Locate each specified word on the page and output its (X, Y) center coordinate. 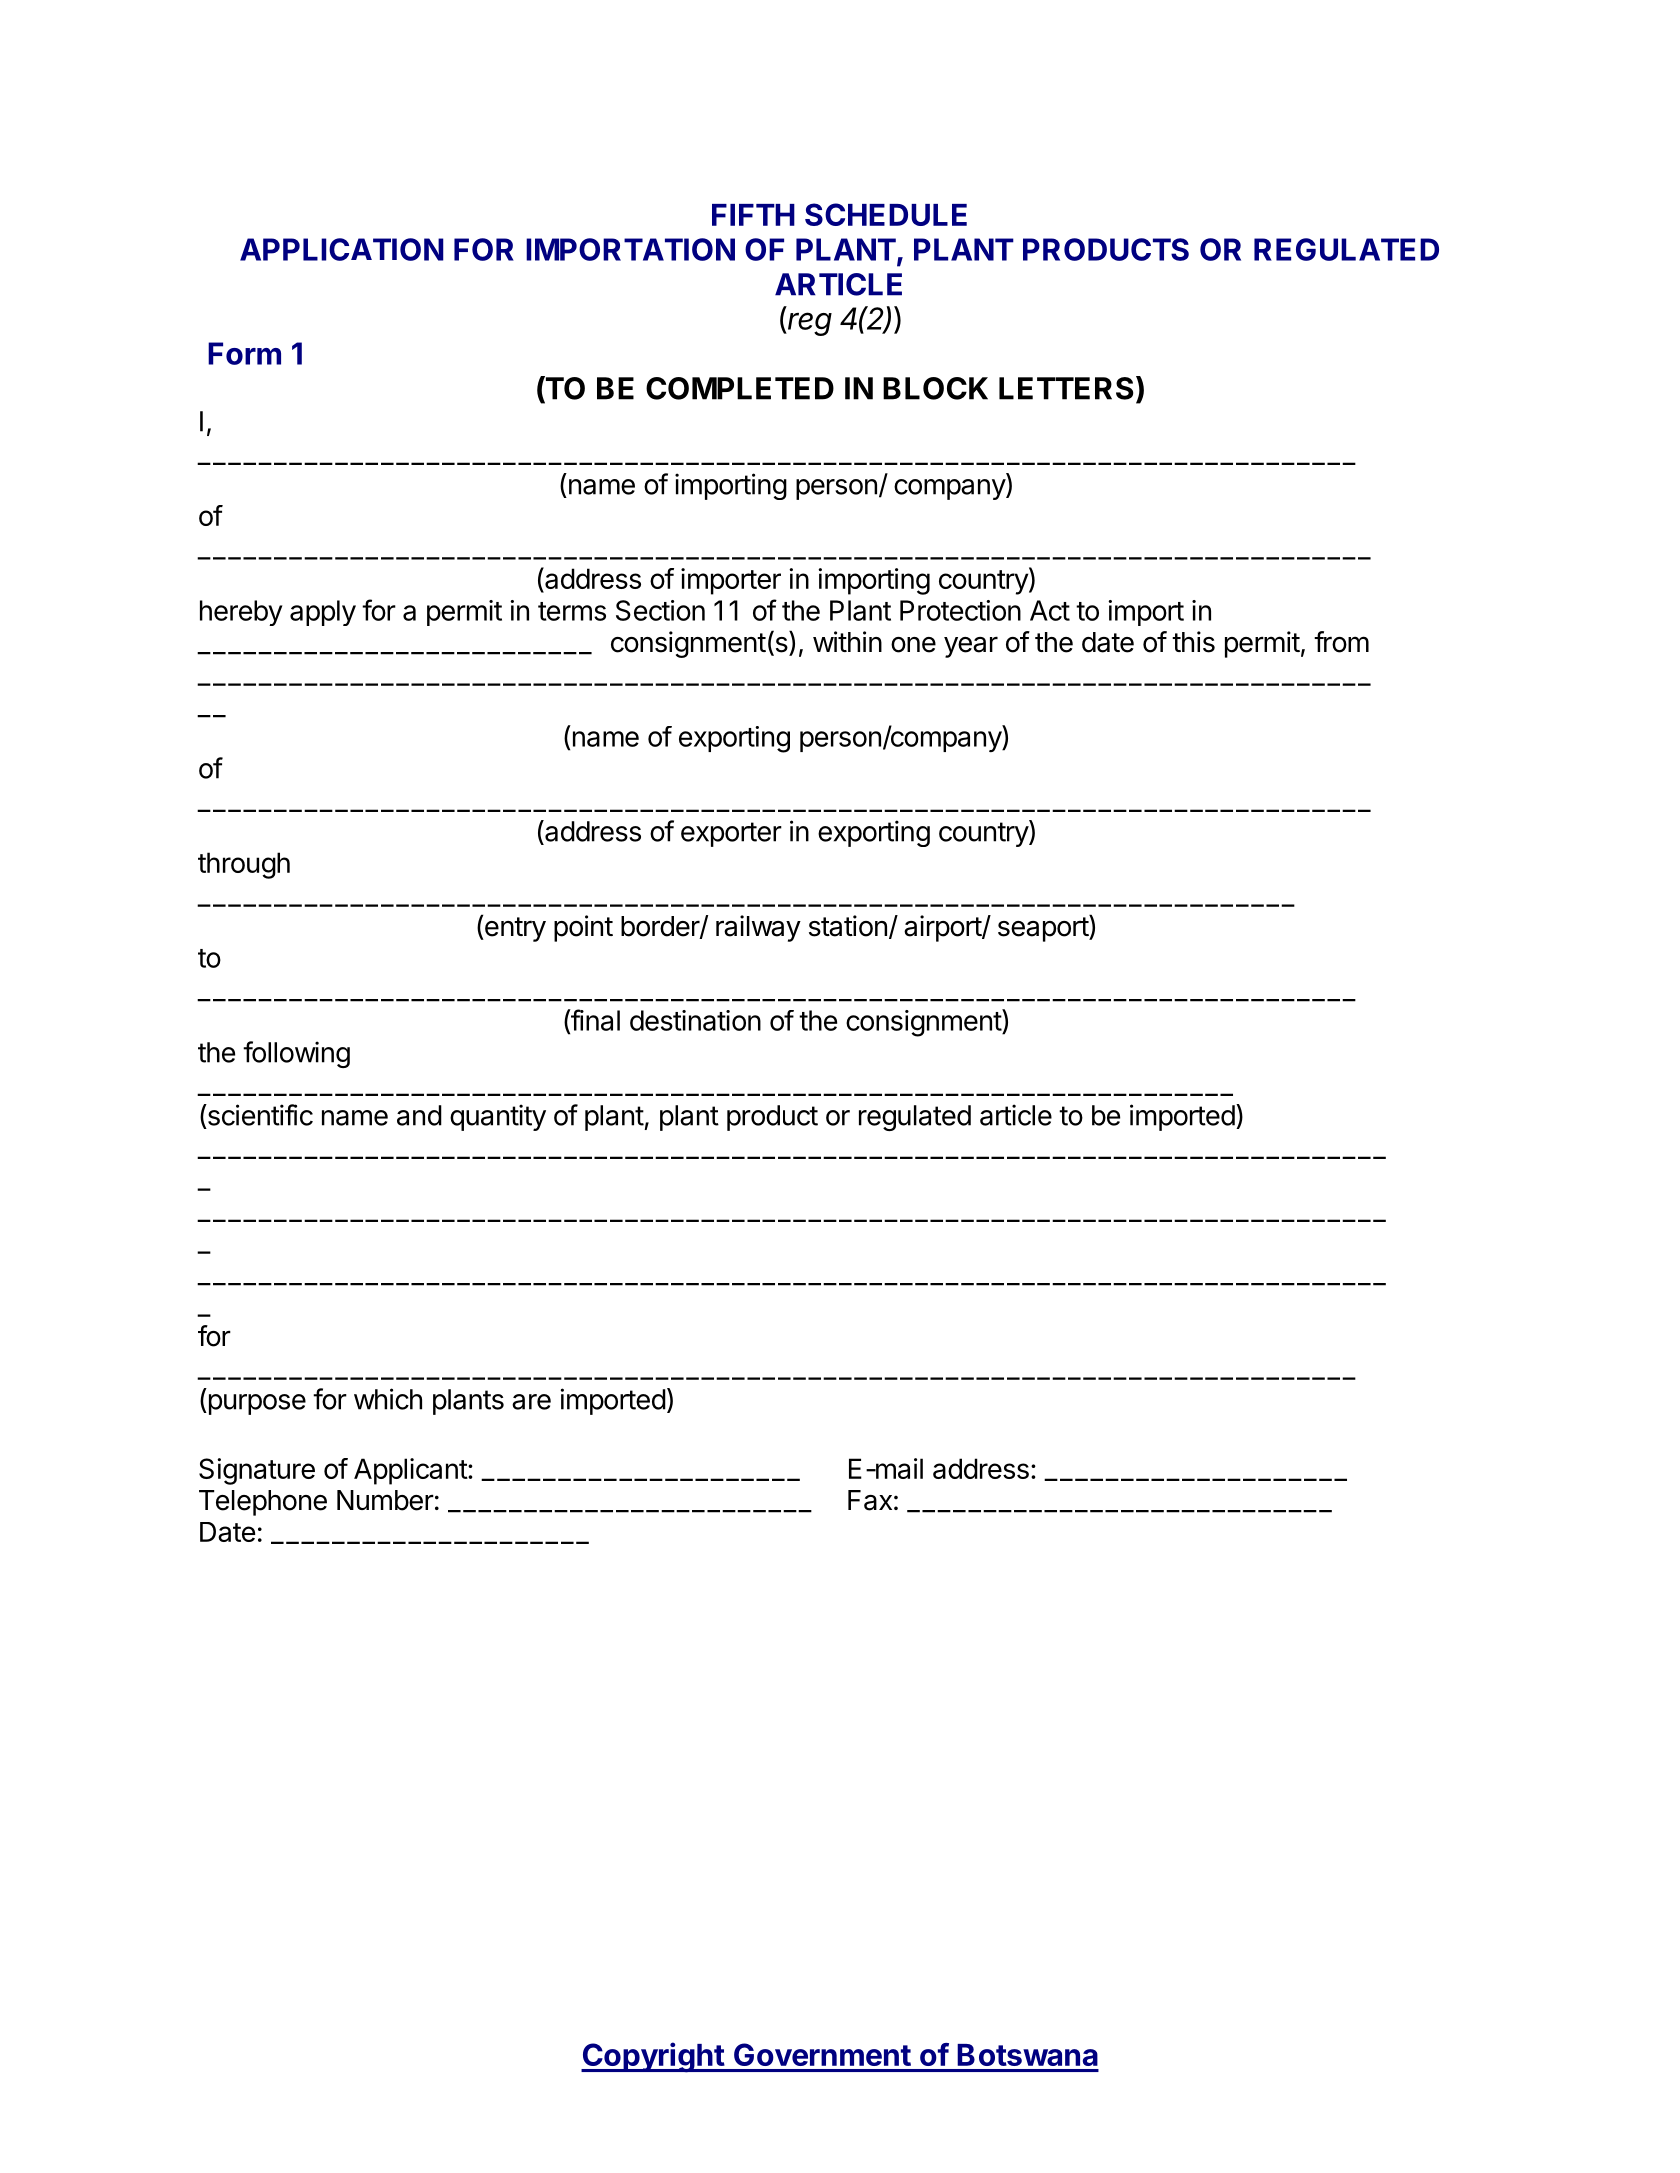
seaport (1044, 928)
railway (758, 928)
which (388, 1399)
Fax (870, 1500)
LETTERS (1066, 388)
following (296, 1054)
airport (943, 928)
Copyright (653, 2057)
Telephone (263, 1503)
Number (385, 1500)
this (1193, 642)
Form (244, 353)
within (847, 641)
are (531, 1402)
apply (323, 613)
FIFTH (753, 215)
